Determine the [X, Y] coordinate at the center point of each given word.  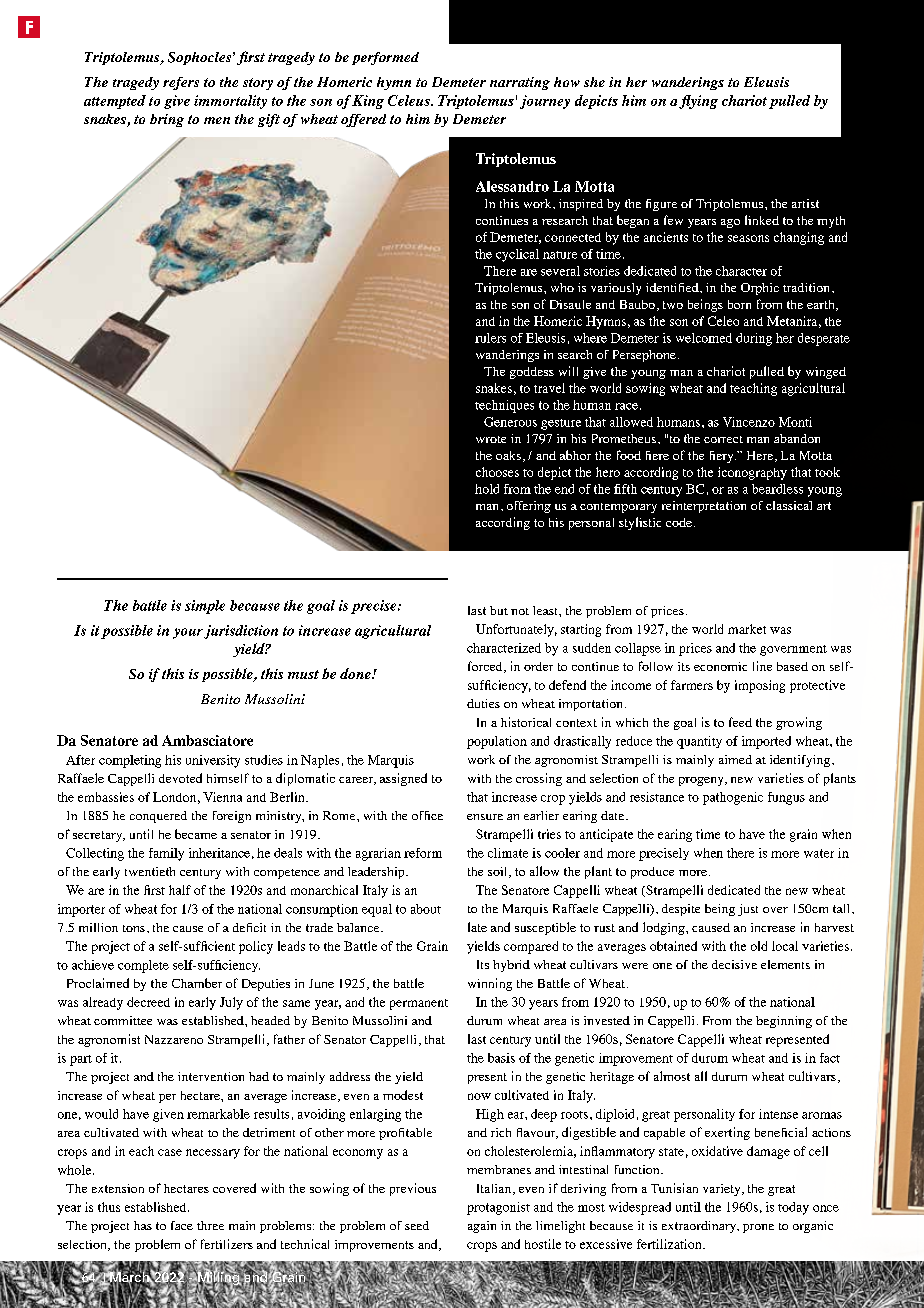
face [182, 1225]
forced [486, 667]
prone [758, 1228]
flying [698, 102]
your [188, 633]
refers [181, 83]
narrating [520, 83]
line [762, 666]
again [482, 1227]
